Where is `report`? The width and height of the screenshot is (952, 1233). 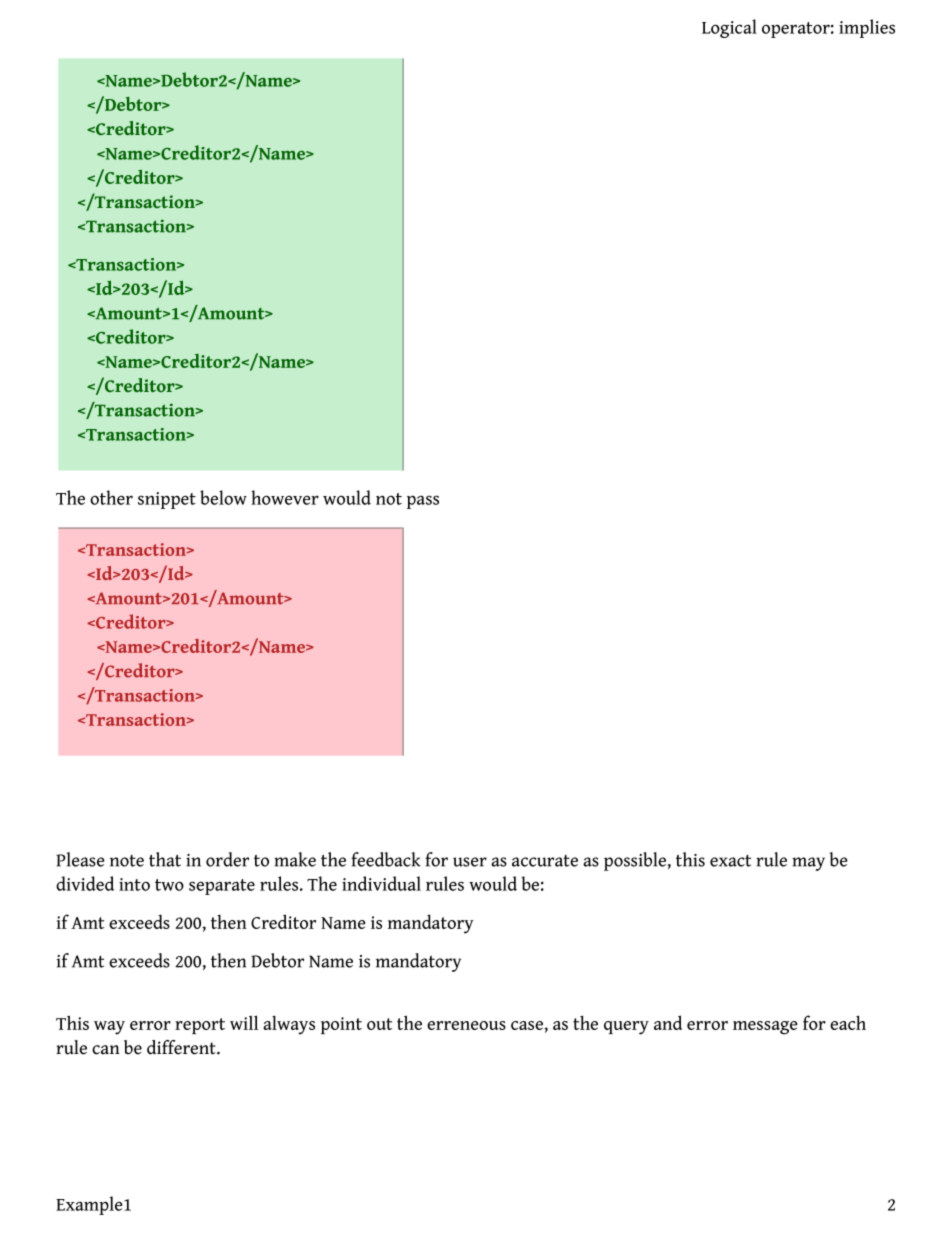 report is located at coordinates (200, 1026).
